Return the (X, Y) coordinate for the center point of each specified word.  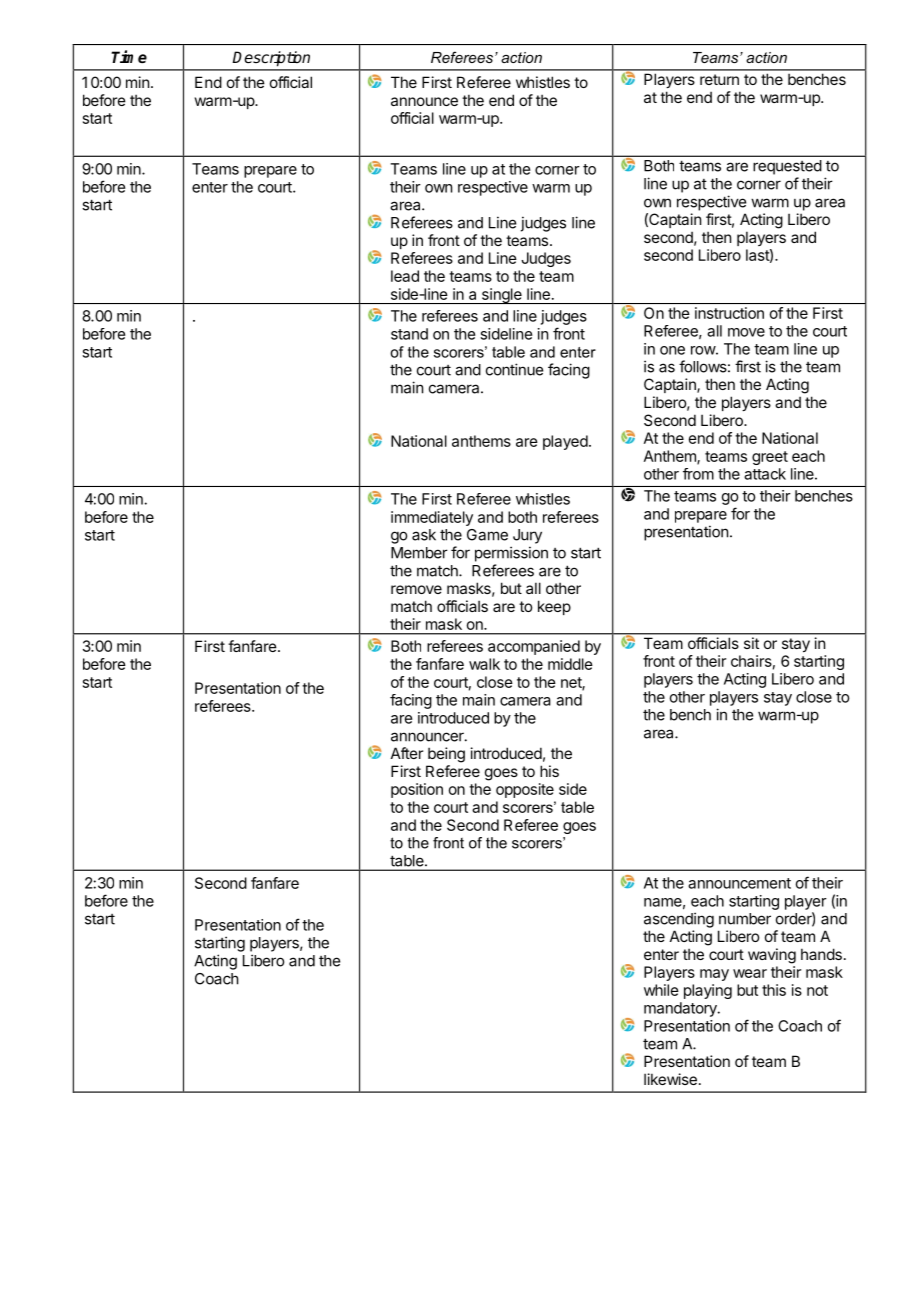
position (417, 790)
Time (129, 56)
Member (419, 553)
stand (409, 334)
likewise (670, 1079)
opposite (525, 790)
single (501, 296)
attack (765, 474)
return (719, 79)
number (745, 919)
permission (511, 554)
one (672, 350)
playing (708, 991)
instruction (729, 313)
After (407, 753)
